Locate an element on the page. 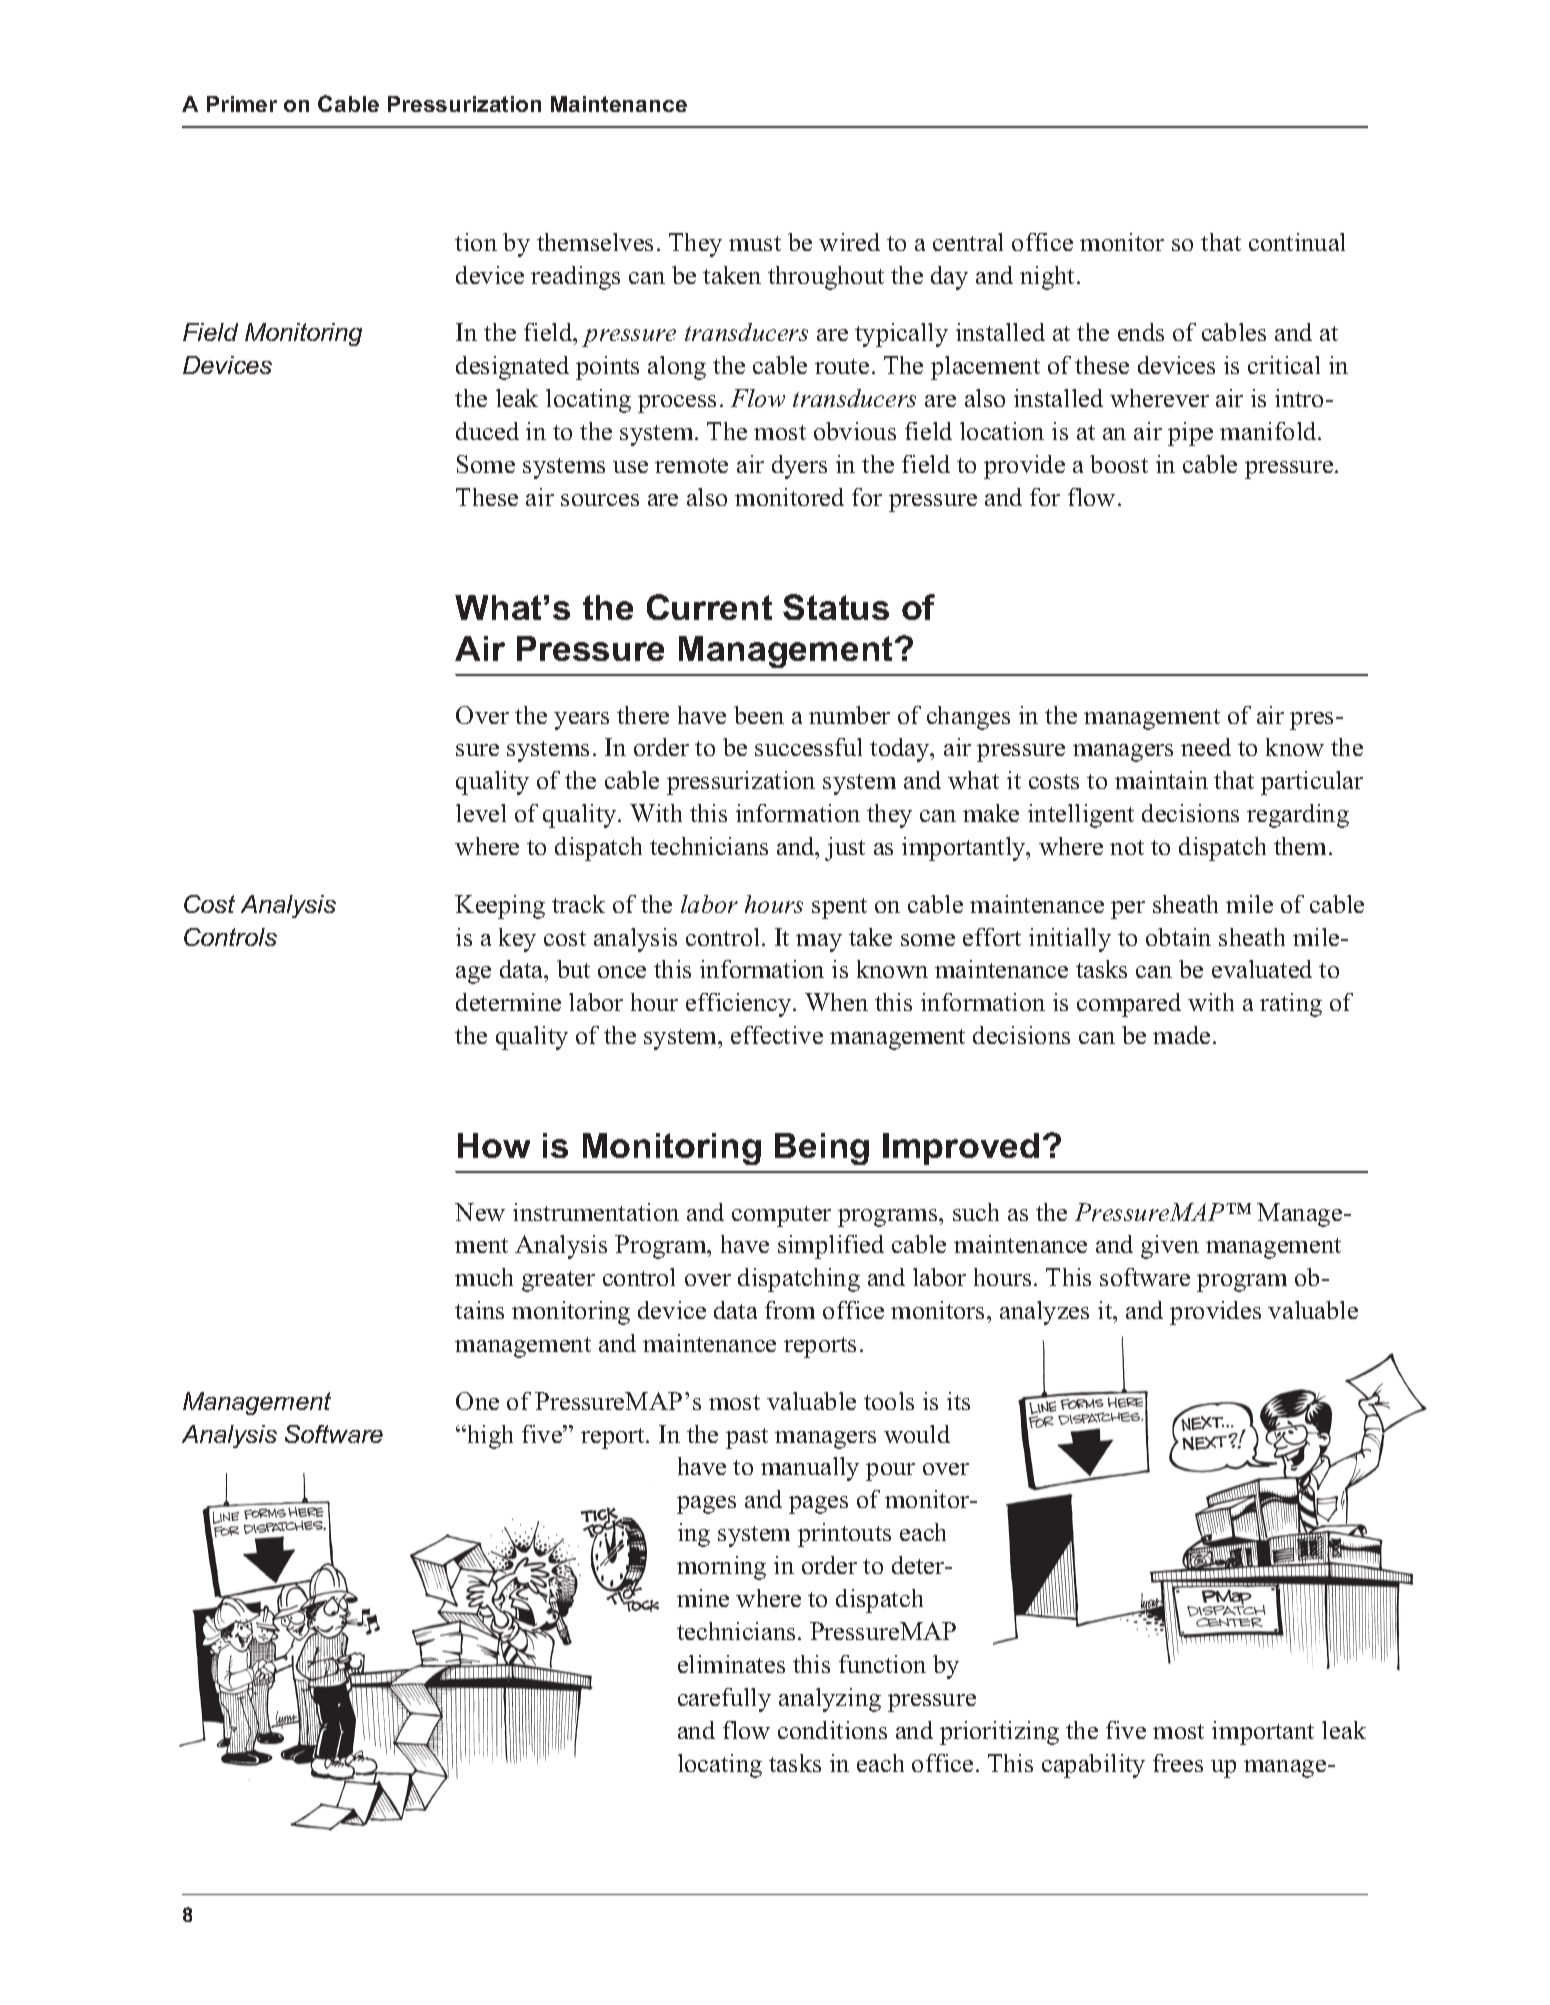 This image has height=2005, width=1550. need is located at coordinates (1206, 747).
